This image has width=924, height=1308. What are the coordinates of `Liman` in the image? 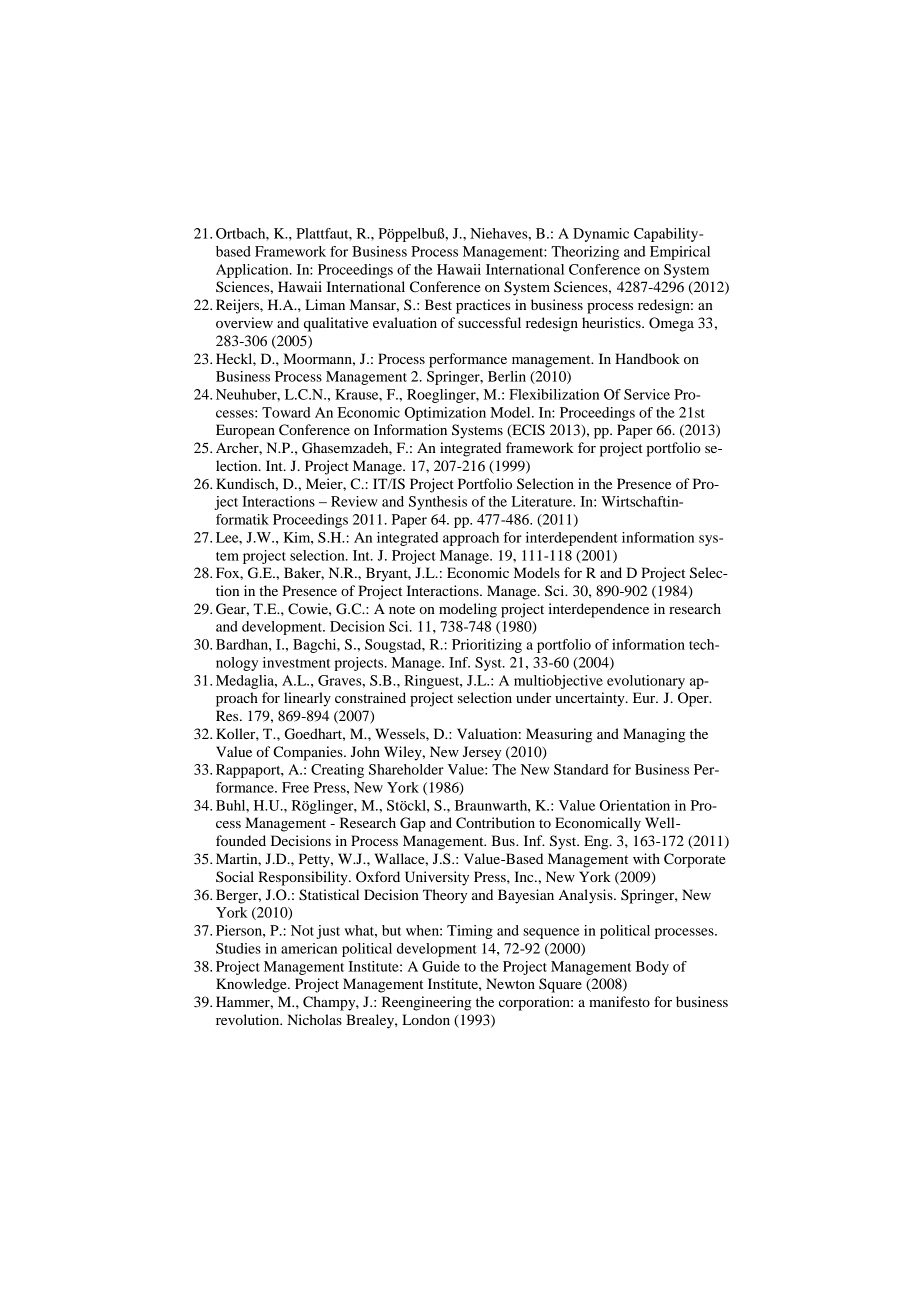 It's located at (325, 304).
